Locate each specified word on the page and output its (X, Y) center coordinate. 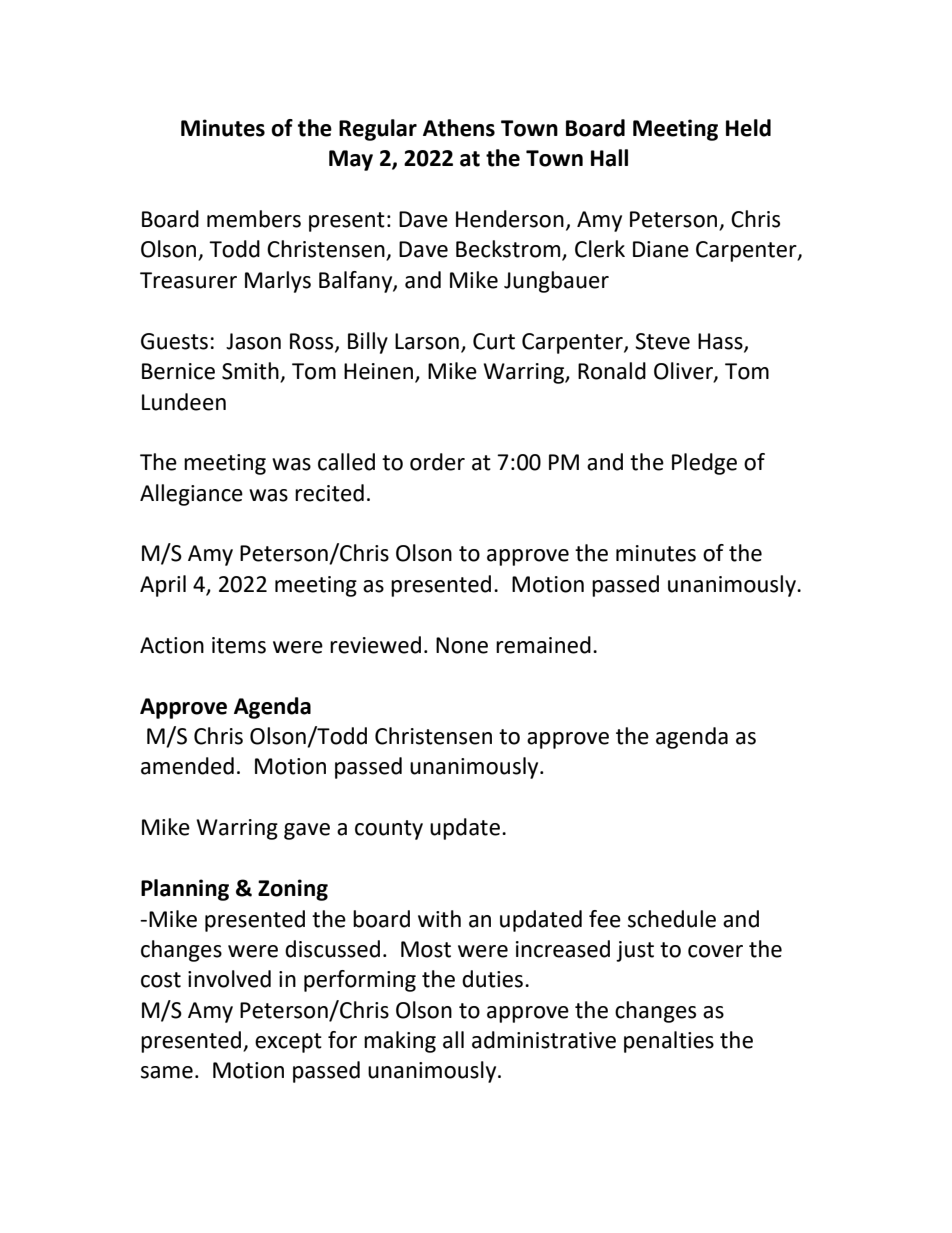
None (462, 645)
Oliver (684, 372)
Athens (459, 128)
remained (543, 645)
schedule (672, 919)
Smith (251, 372)
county (389, 830)
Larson (427, 341)
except (288, 1043)
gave (307, 831)
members (254, 219)
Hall (609, 158)
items (239, 645)
